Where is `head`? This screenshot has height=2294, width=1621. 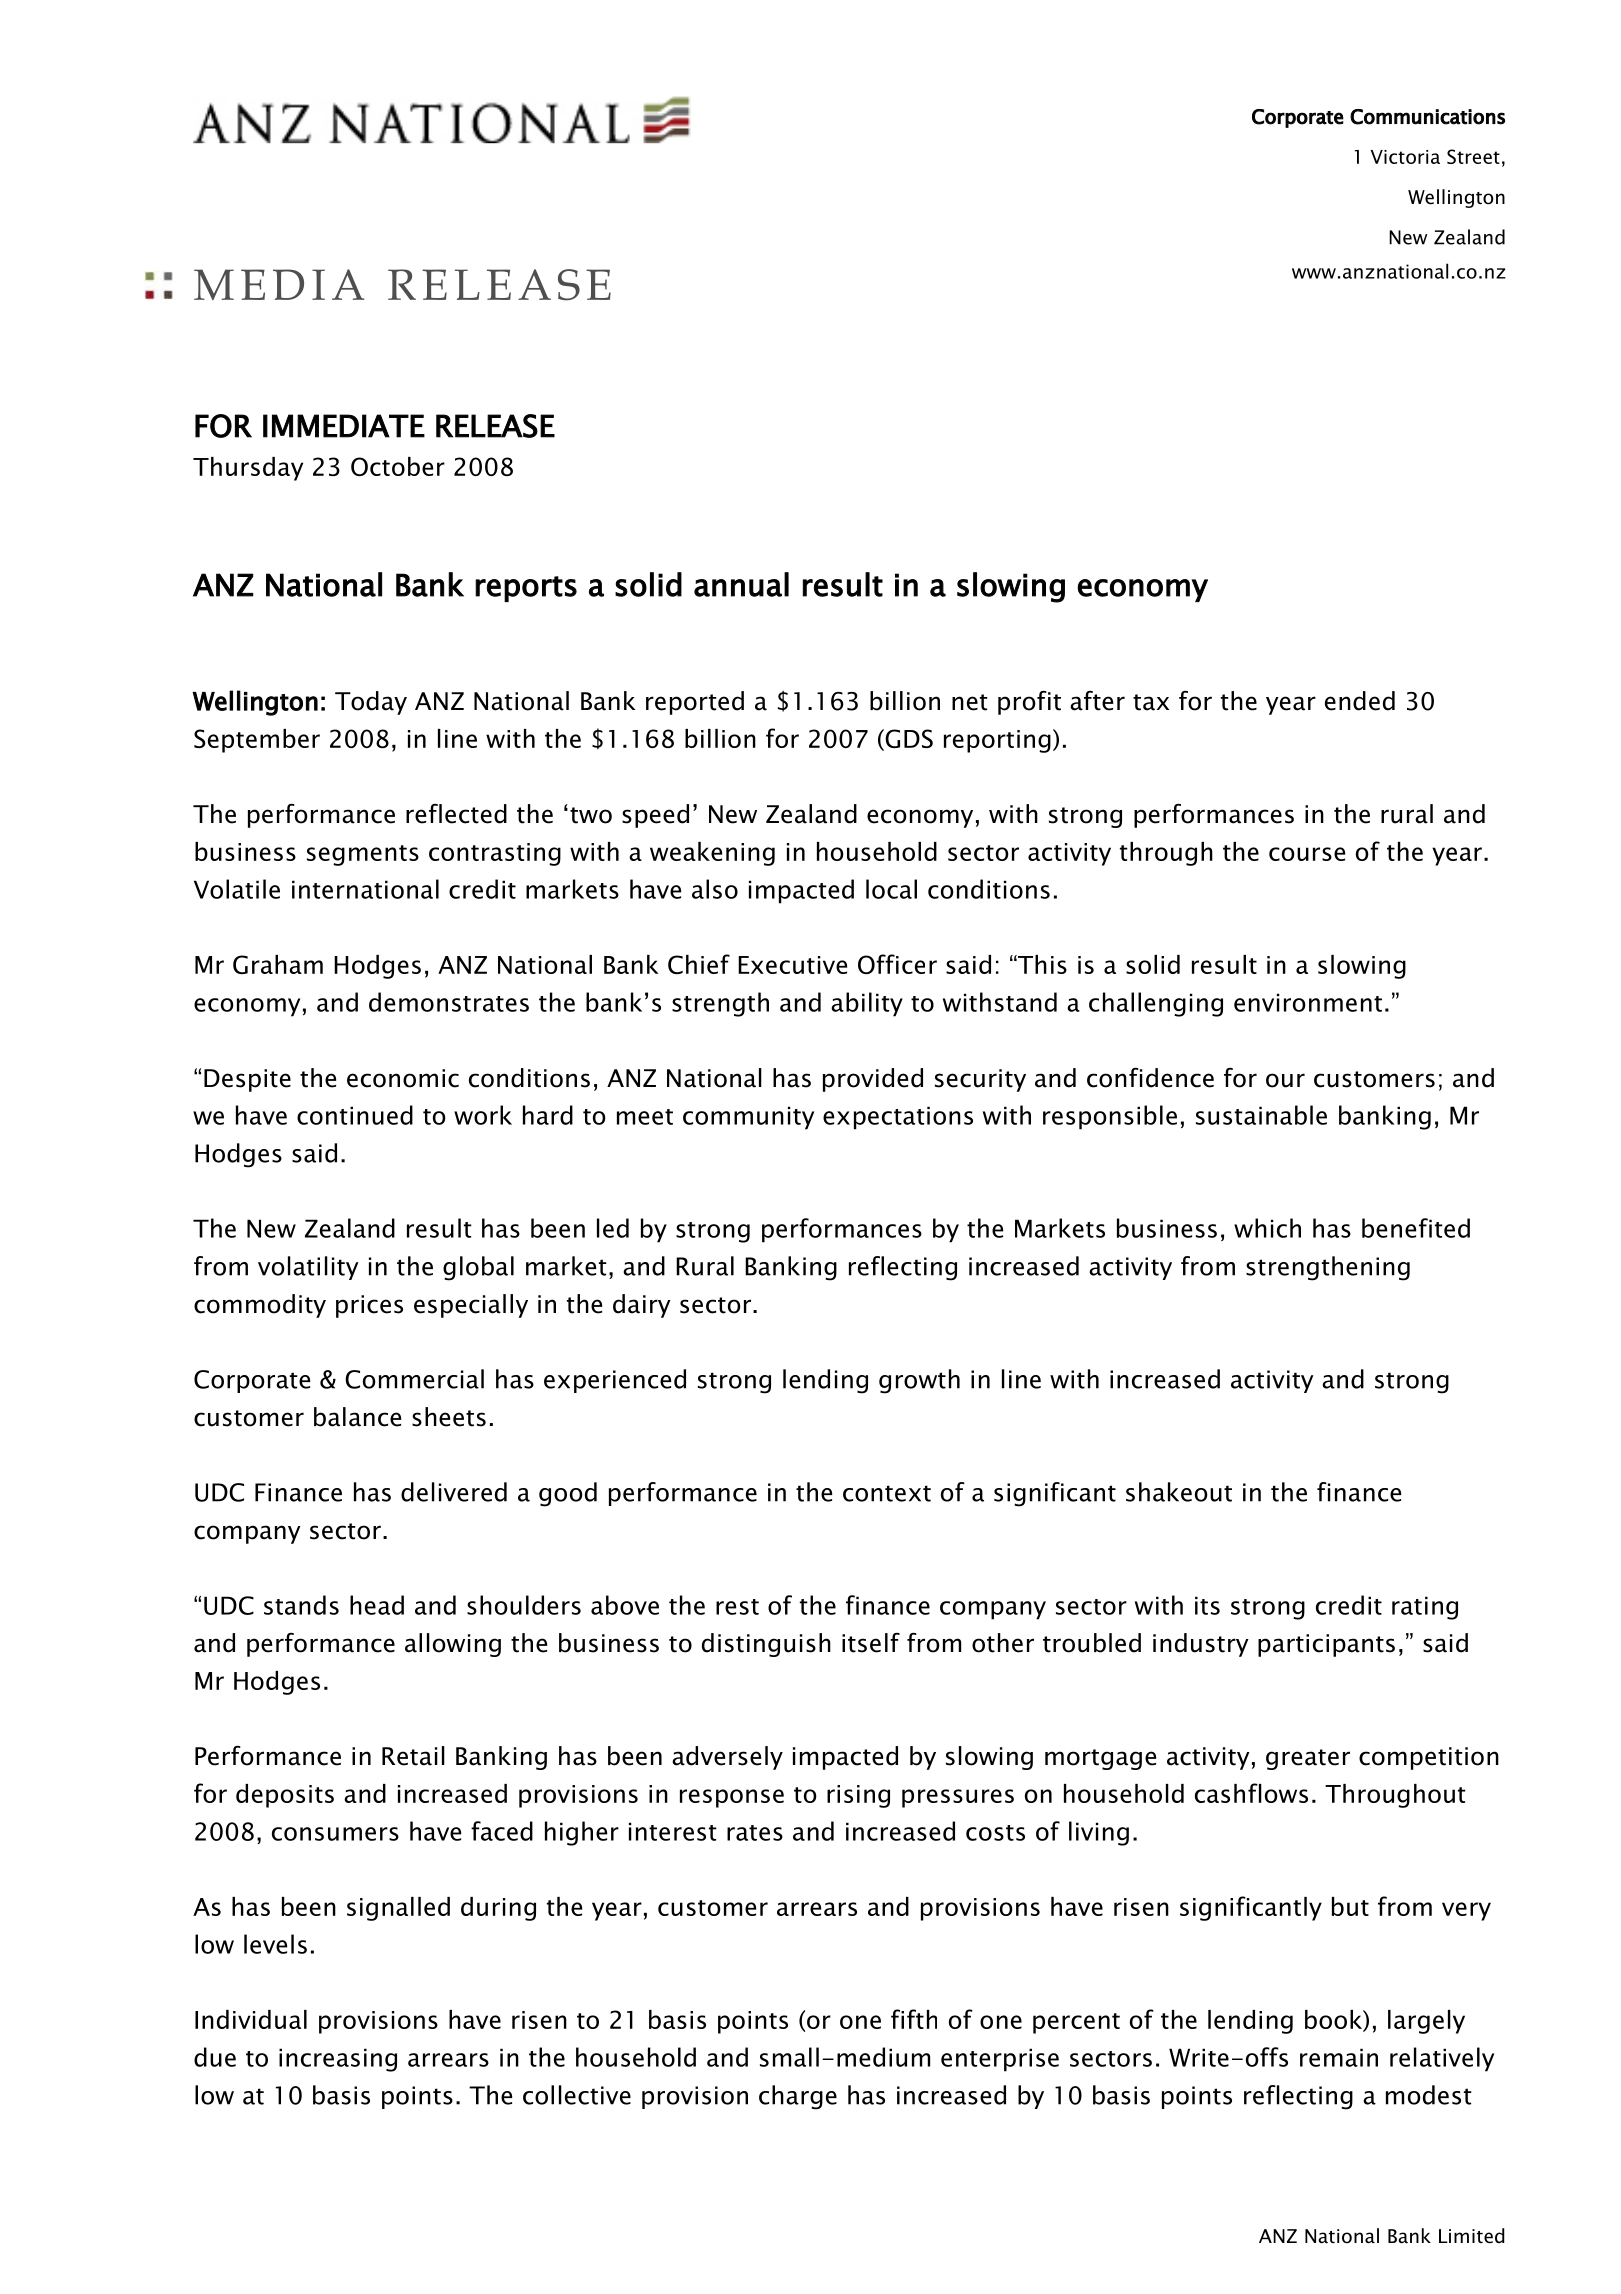
head is located at coordinates (377, 1605).
